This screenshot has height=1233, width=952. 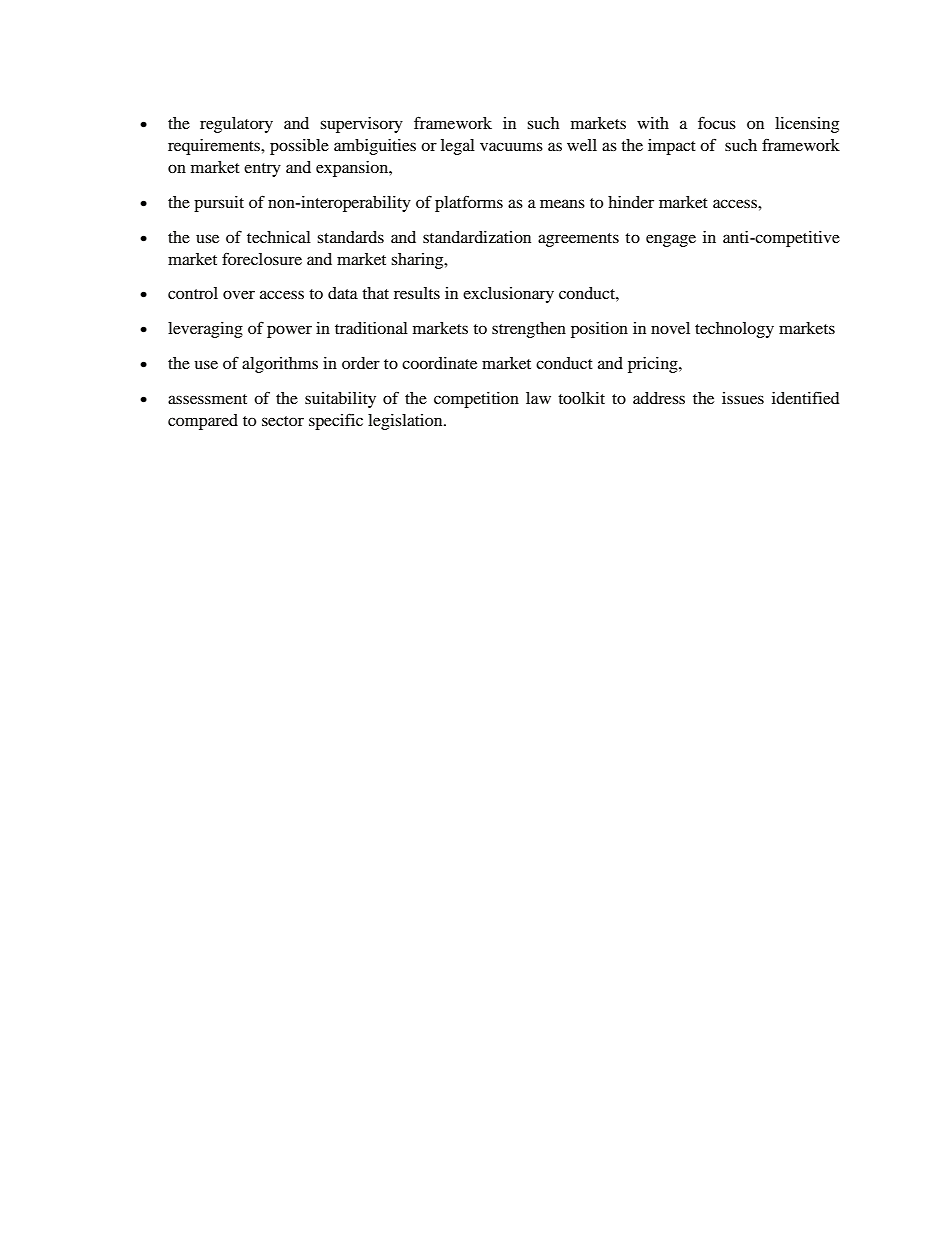 I want to click on standardization, so click(x=477, y=237).
